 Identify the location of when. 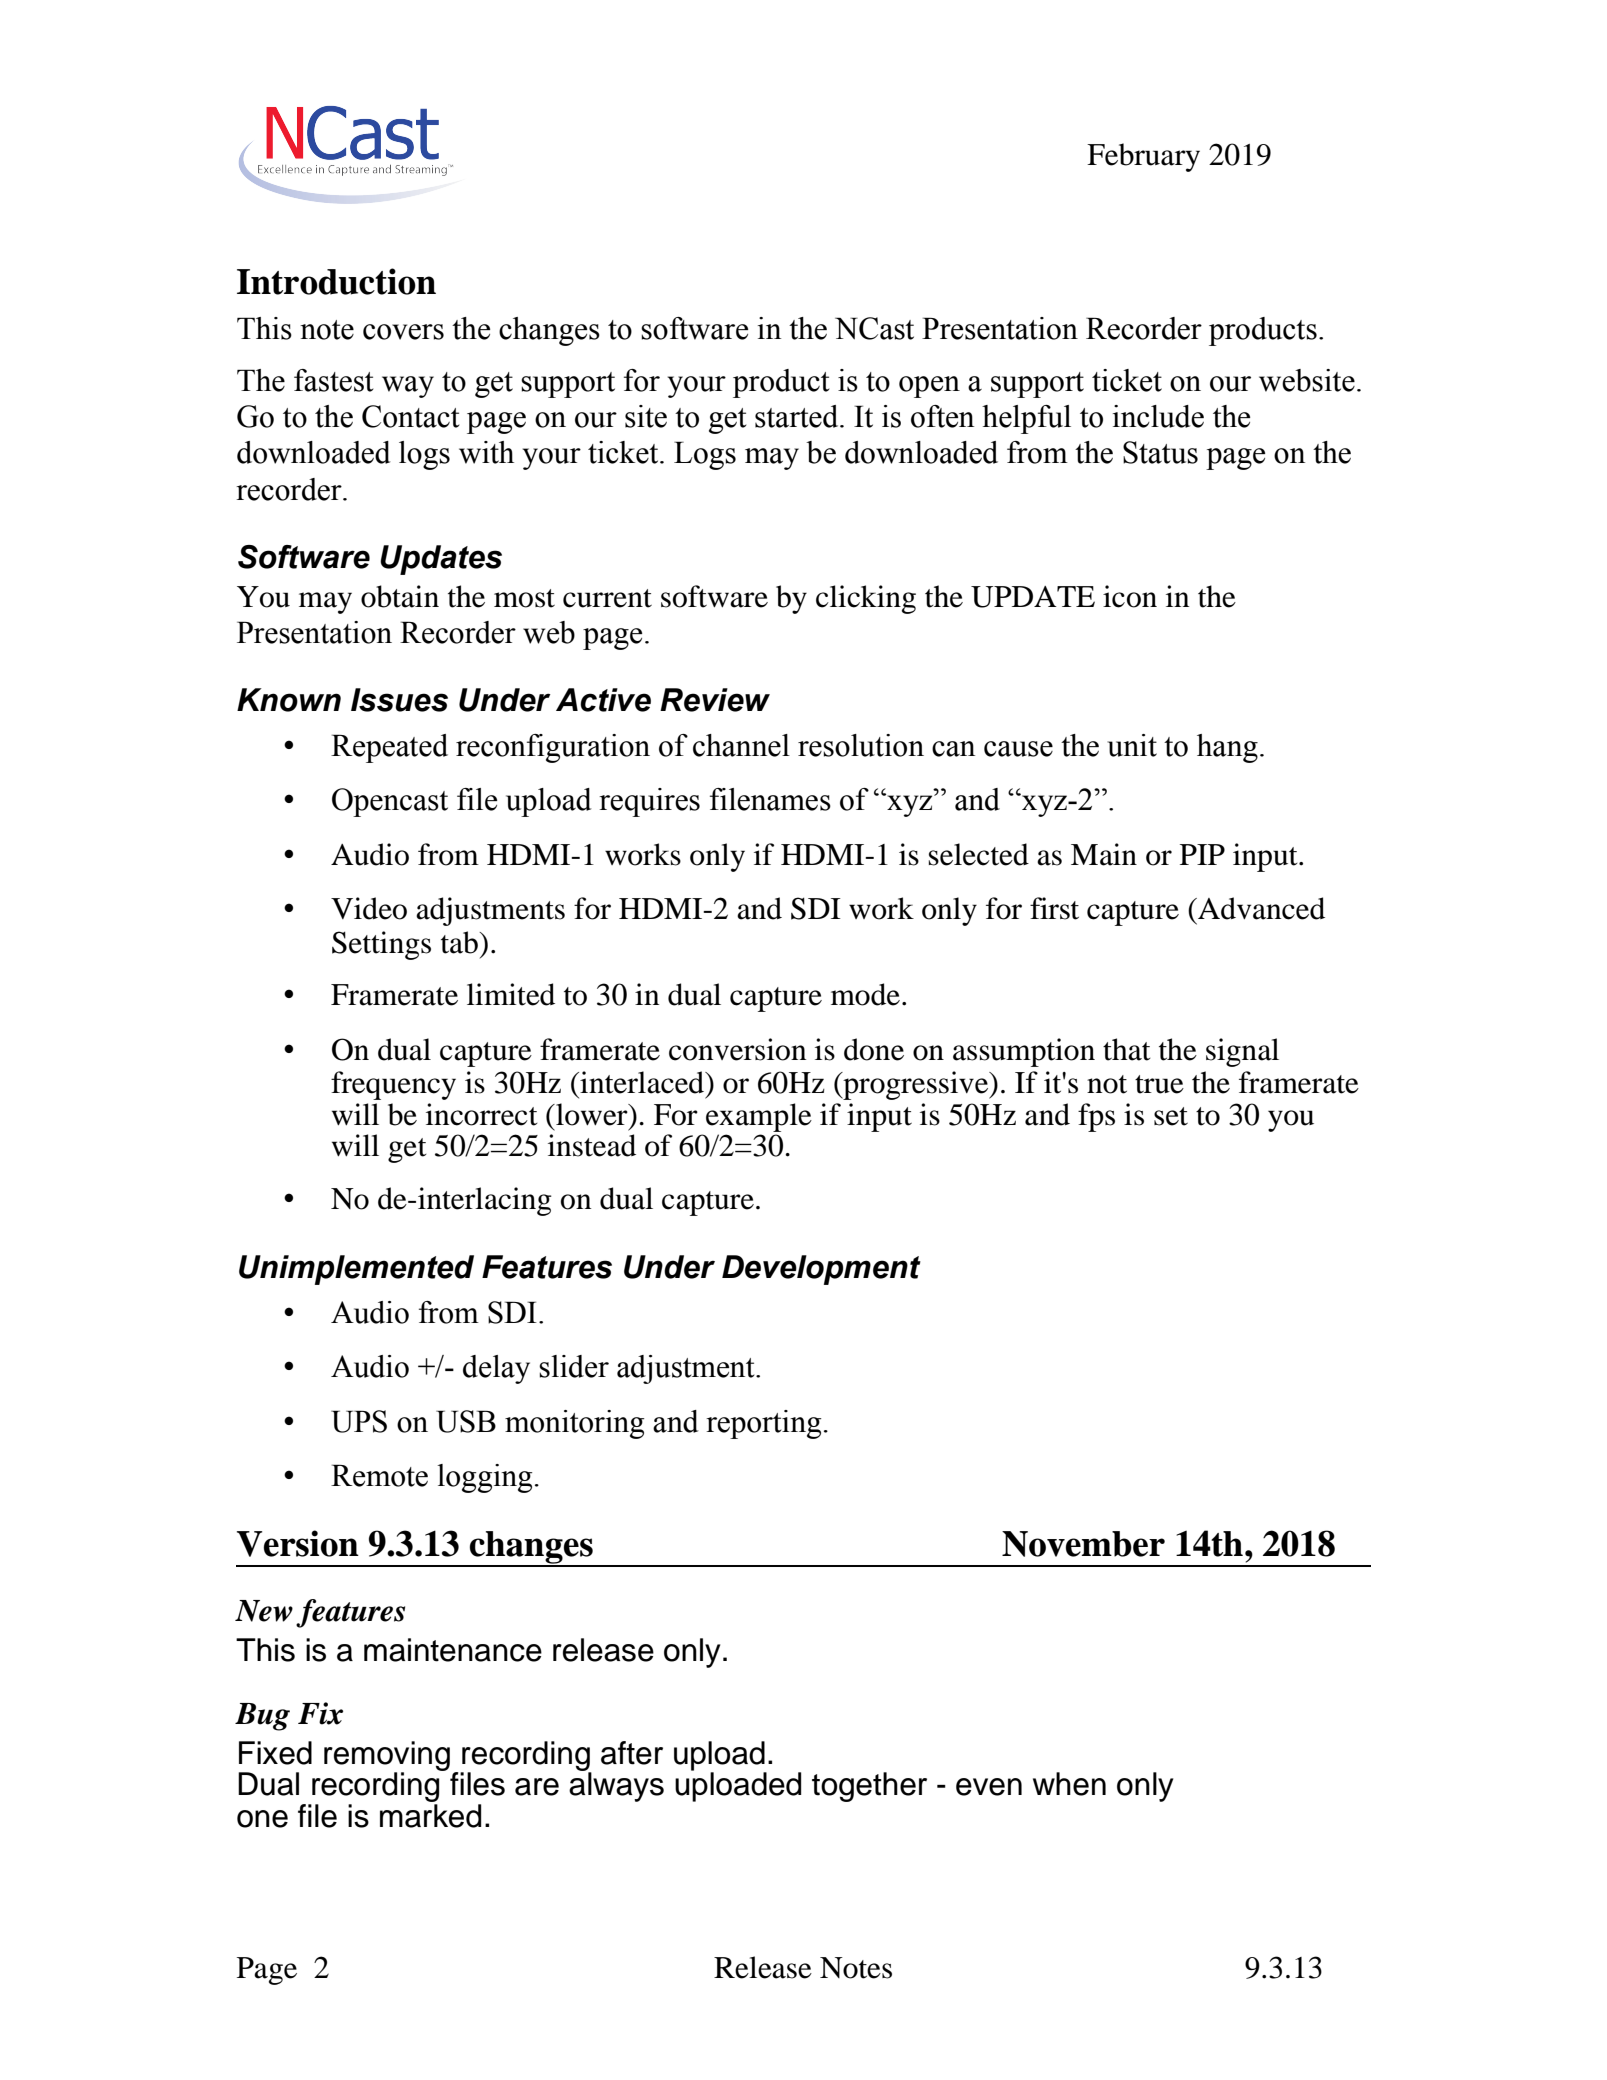
(1069, 1784).
